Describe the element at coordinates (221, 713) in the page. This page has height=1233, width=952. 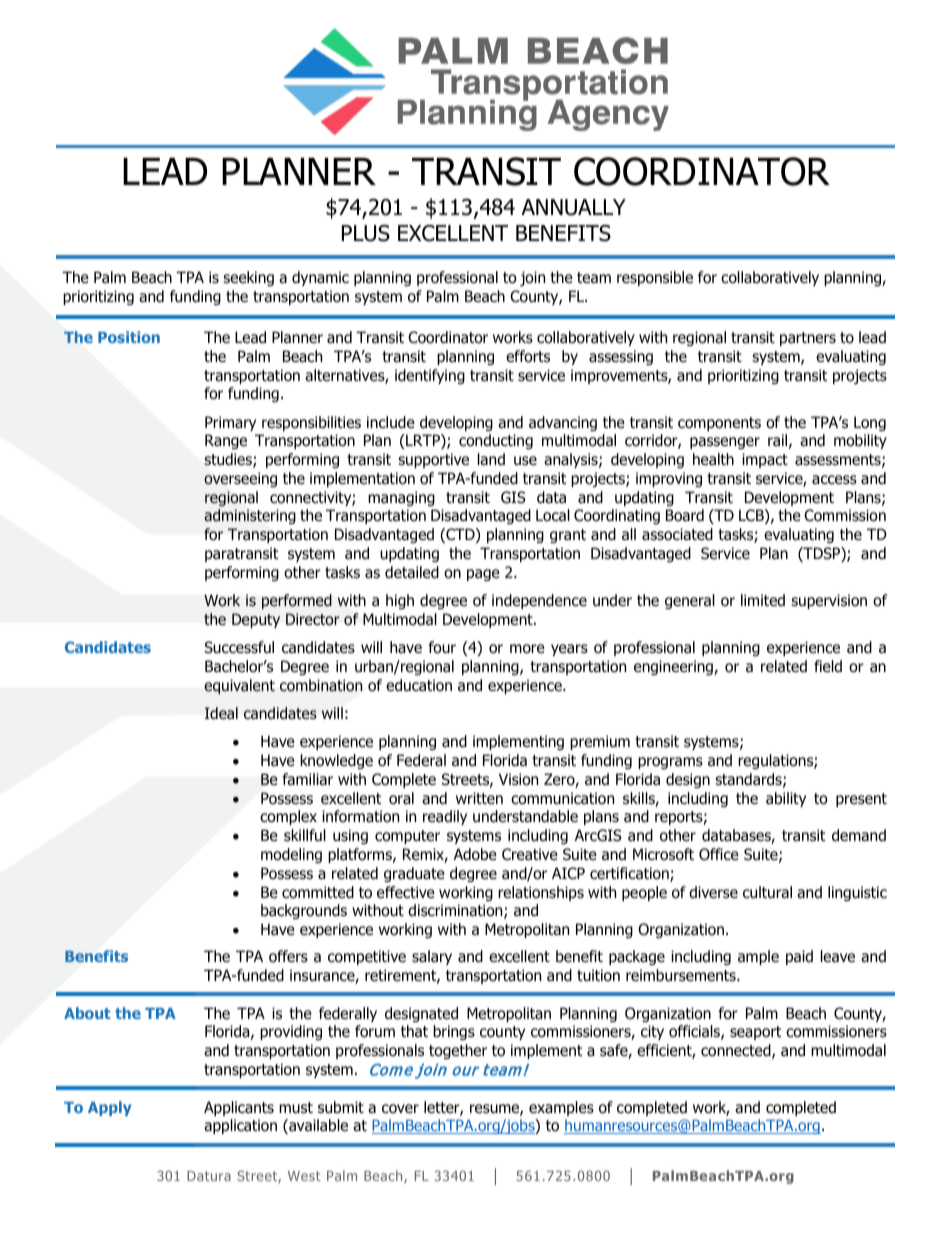
I see `Ideal` at that location.
